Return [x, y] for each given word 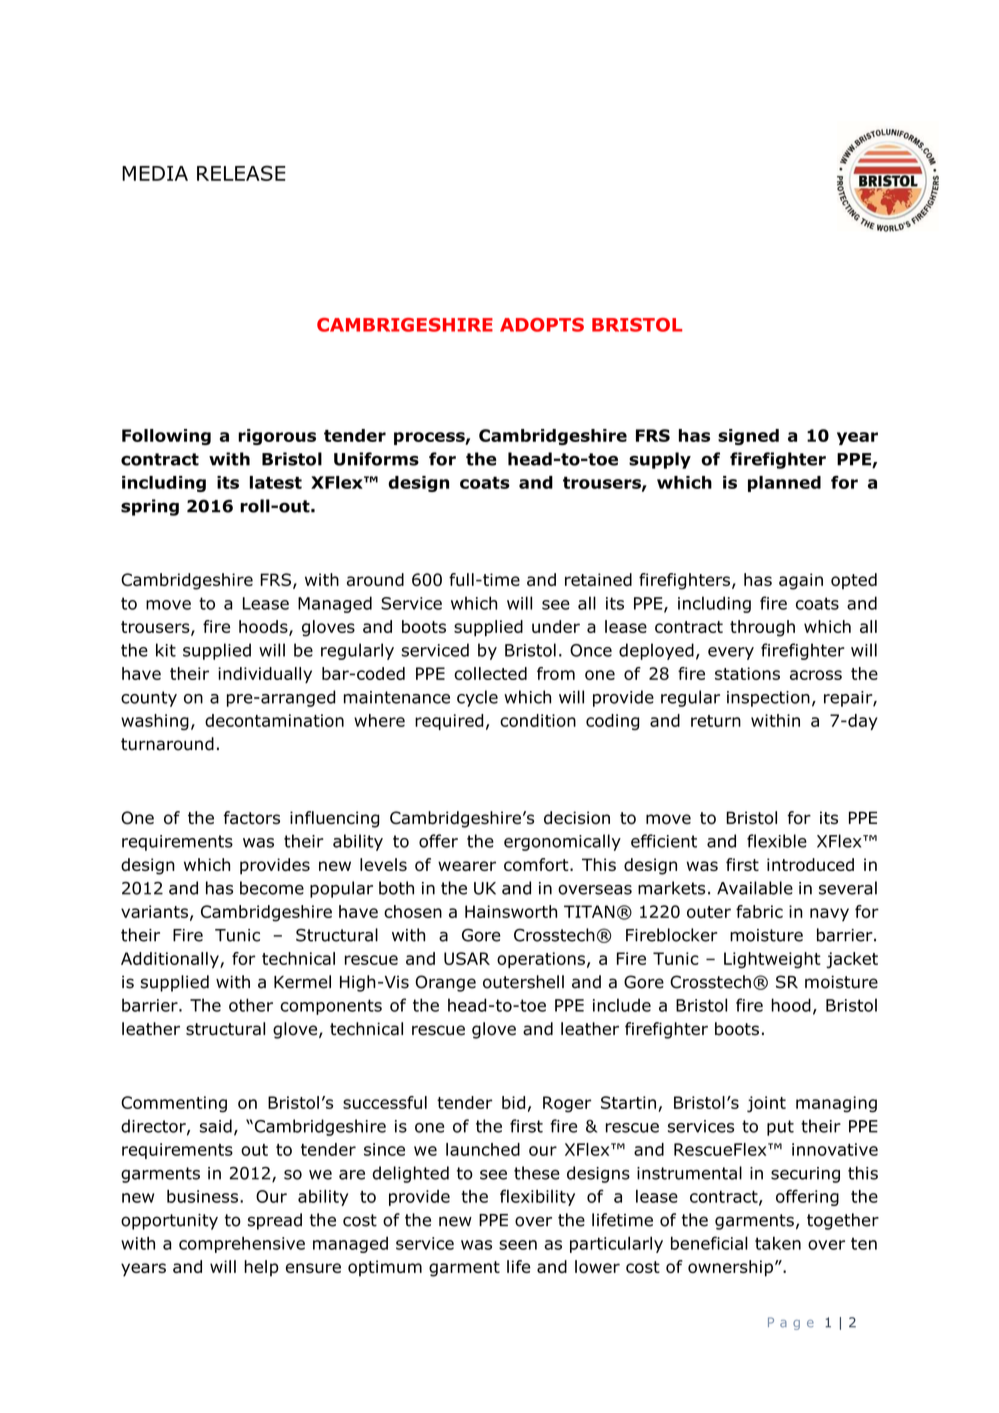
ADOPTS [542, 325]
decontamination [274, 720]
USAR [467, 958]
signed [748, 437]
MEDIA [155, 173]
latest [276, 482]
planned [784, 484]
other [251, 1005]
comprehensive [242, 1244]
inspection [768, 699]
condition [538, 720]
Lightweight [772, 960]
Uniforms [376, 459]
